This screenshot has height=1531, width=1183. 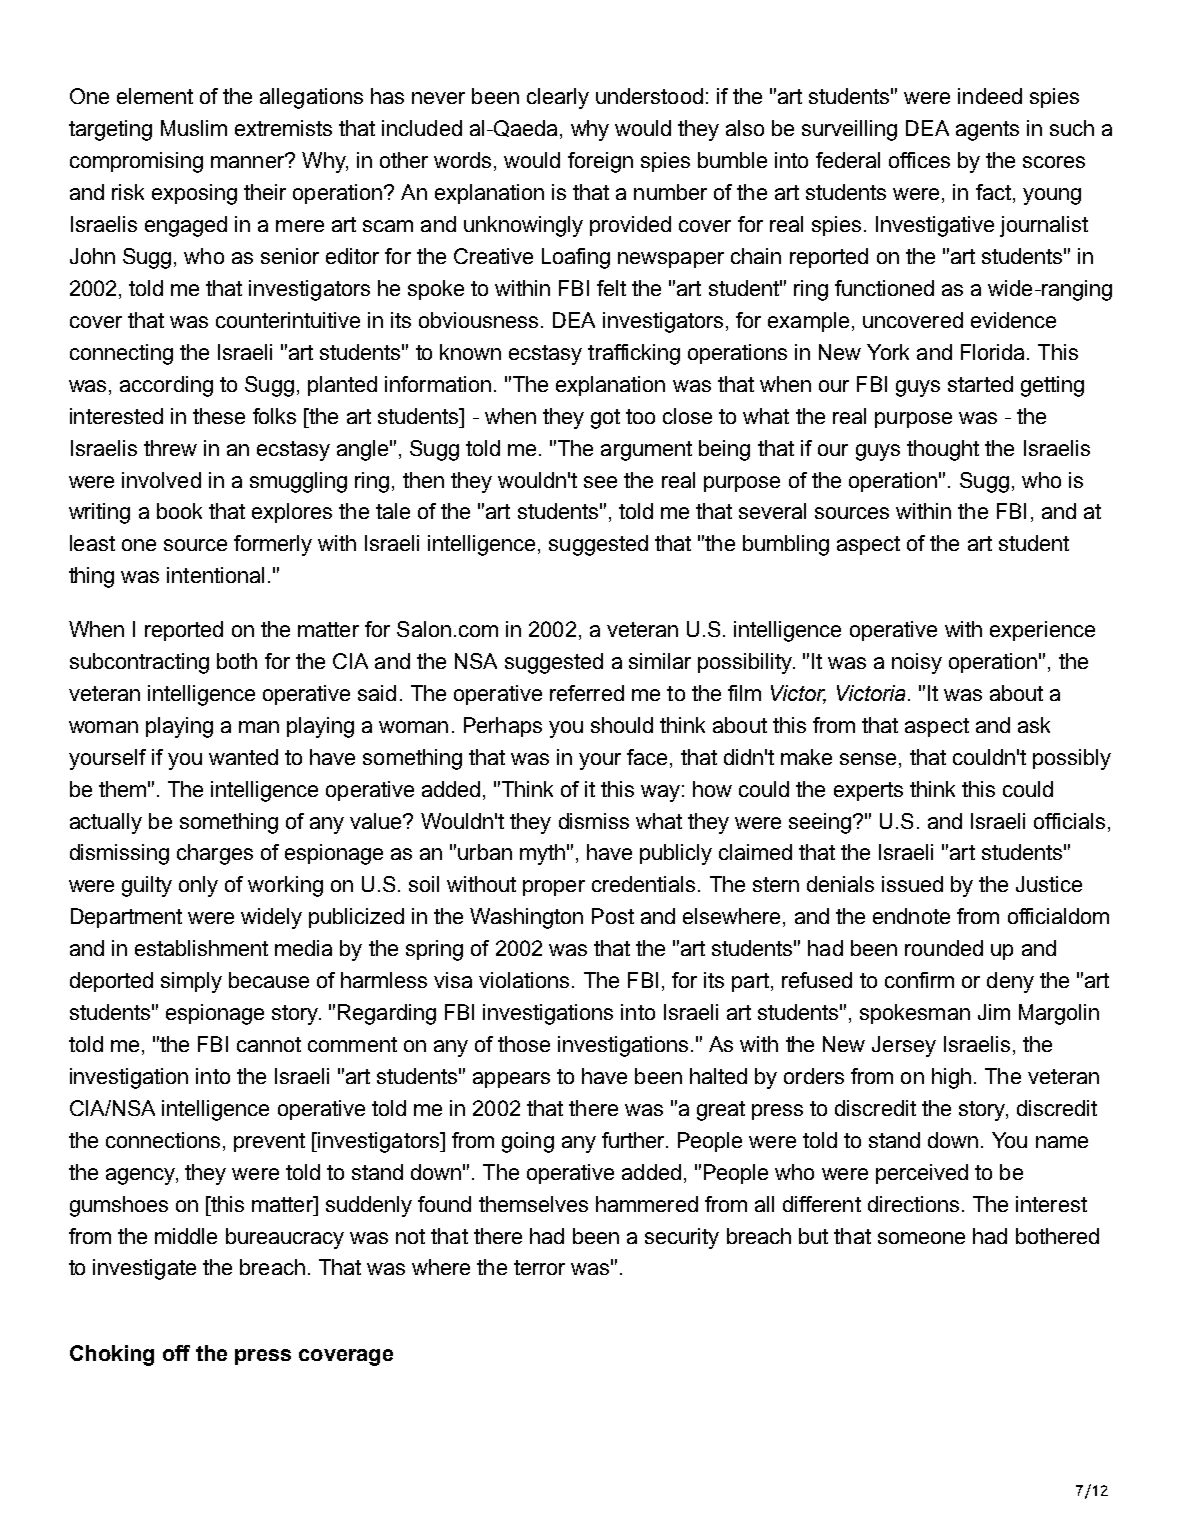 What do you see at coordinates (613, 916) in the screenshot?
I see `Post` at bounding box center [613, 916].
